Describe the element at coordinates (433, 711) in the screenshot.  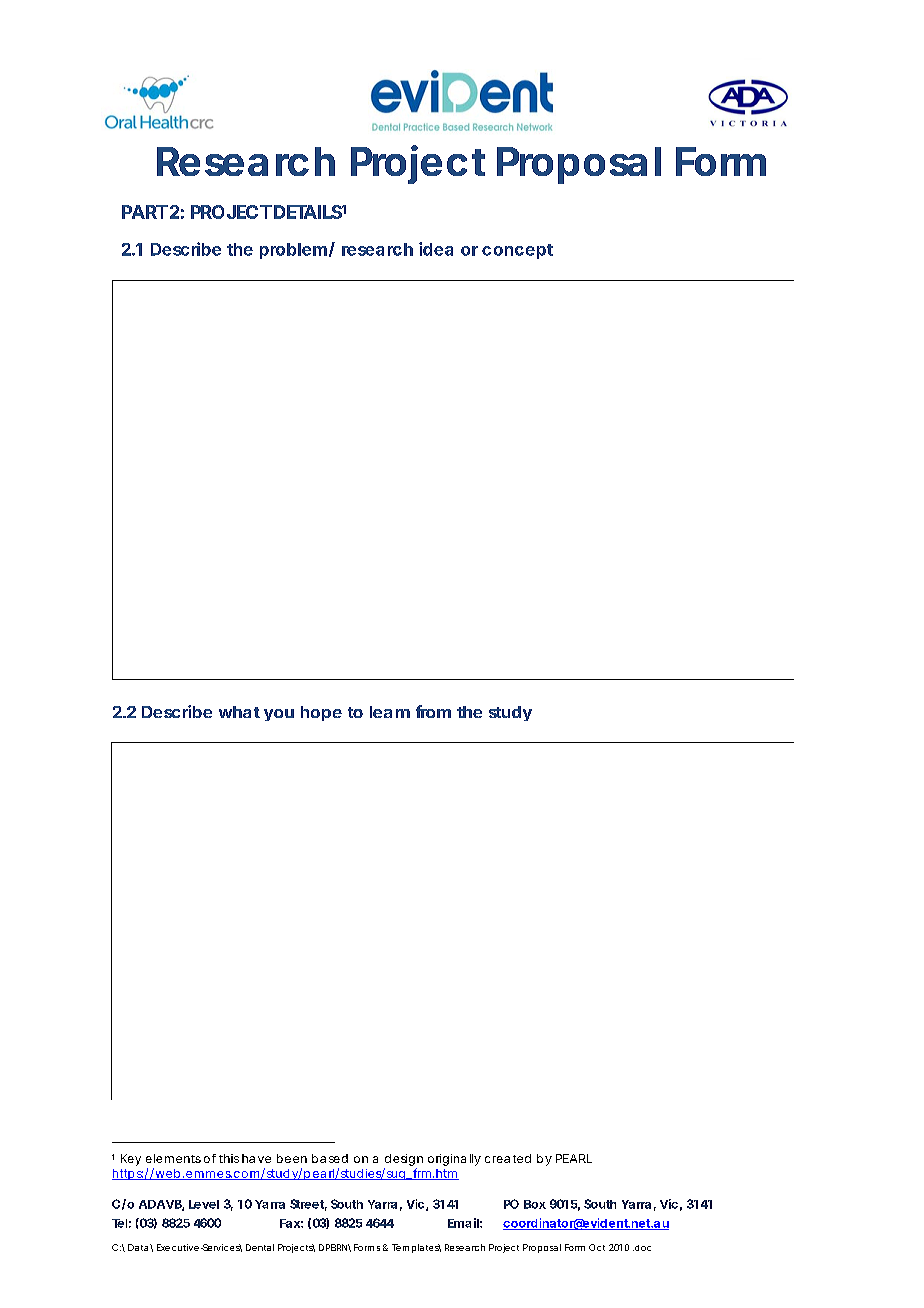
I see `from` at that location.
